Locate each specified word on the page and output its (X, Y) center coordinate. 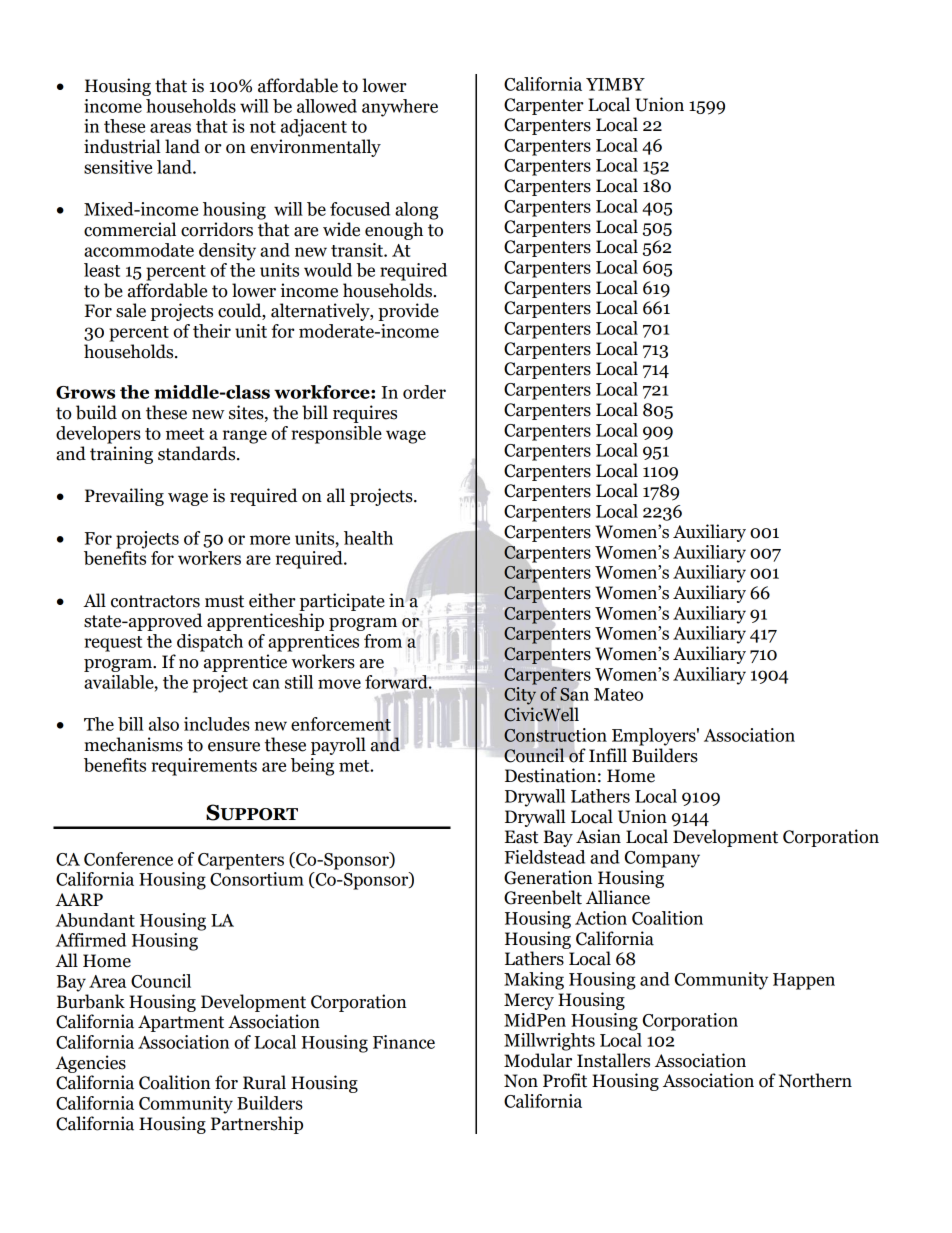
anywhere (400, 108)
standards (198, 453)
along (416, 211)
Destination (550, 775)
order (424, 392)
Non (521, 1081)
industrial (122, 146)
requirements (204, 767)
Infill (608, 755)
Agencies (90, 1064)
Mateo (618, 694)
